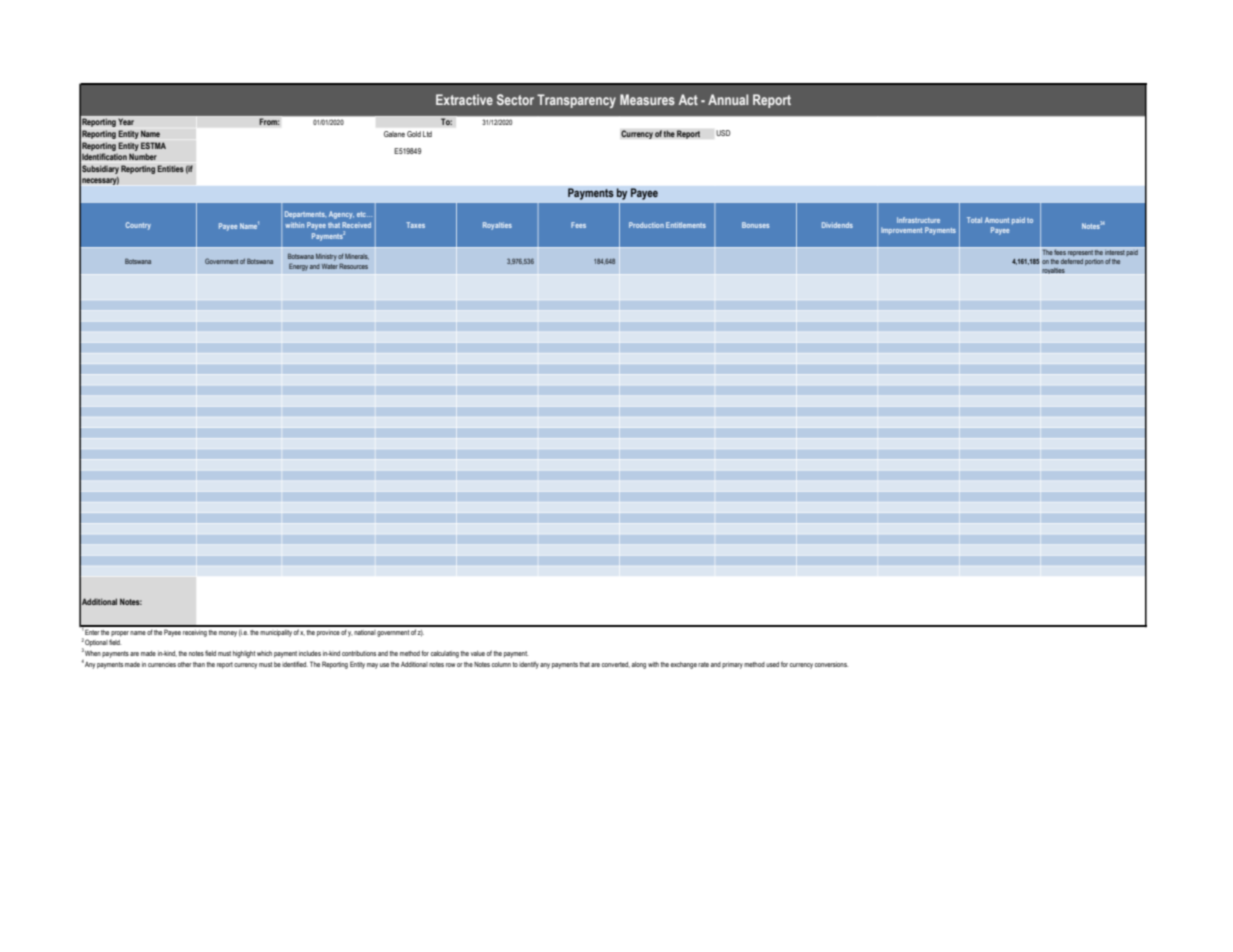  I want to click on Annual, so click(728, 99).
